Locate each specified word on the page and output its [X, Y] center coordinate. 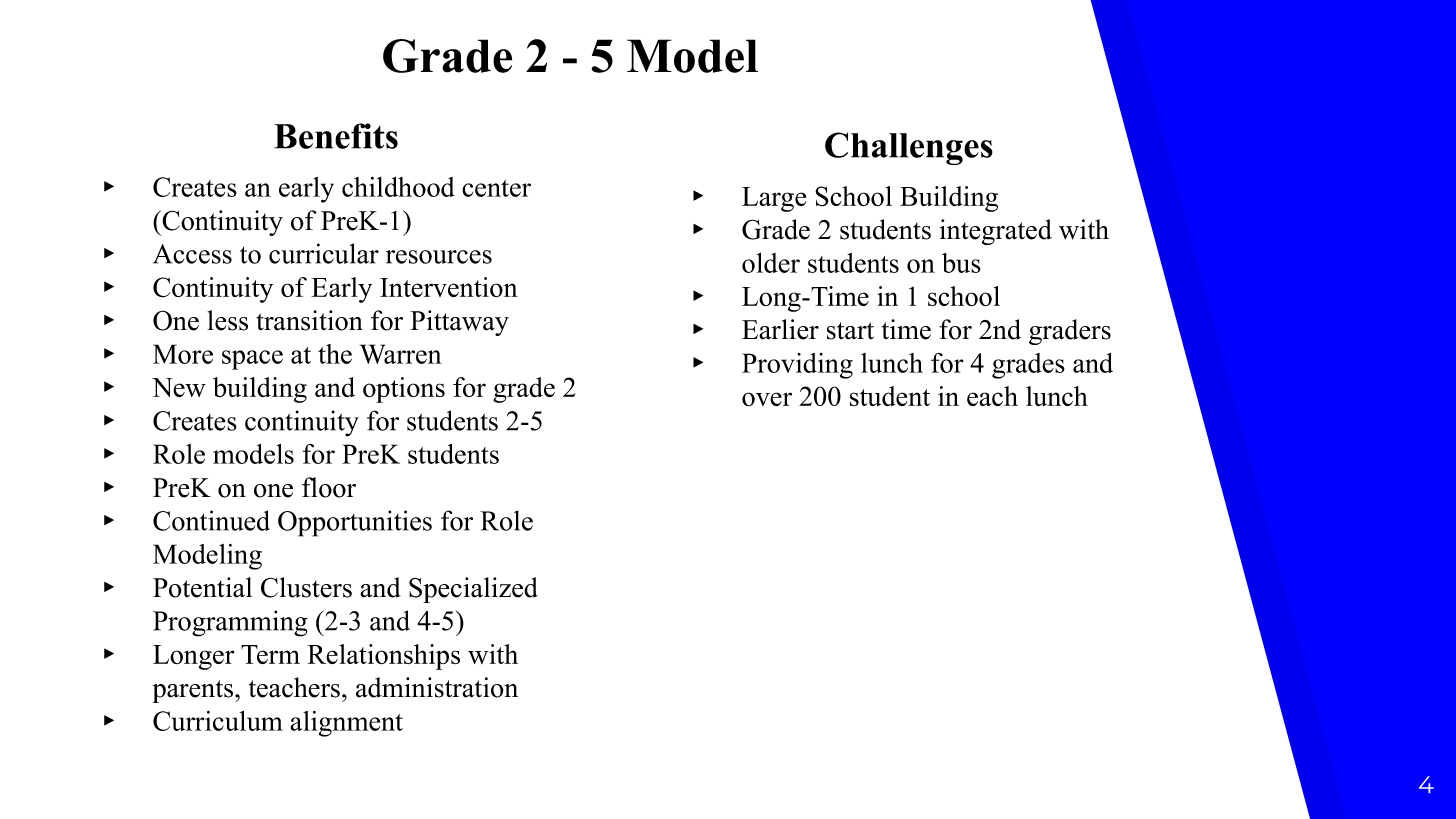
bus [961, 263]
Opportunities [355, 523]
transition [309, 320]
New [179, 387]
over [767, 399]
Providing [797, 366]
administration [437, 687]
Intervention [449, 287]
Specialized [473, 590]
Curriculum [218, 721]
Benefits [336, 136]
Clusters [306, 587]
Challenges [909, 148]
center [496, 188]
